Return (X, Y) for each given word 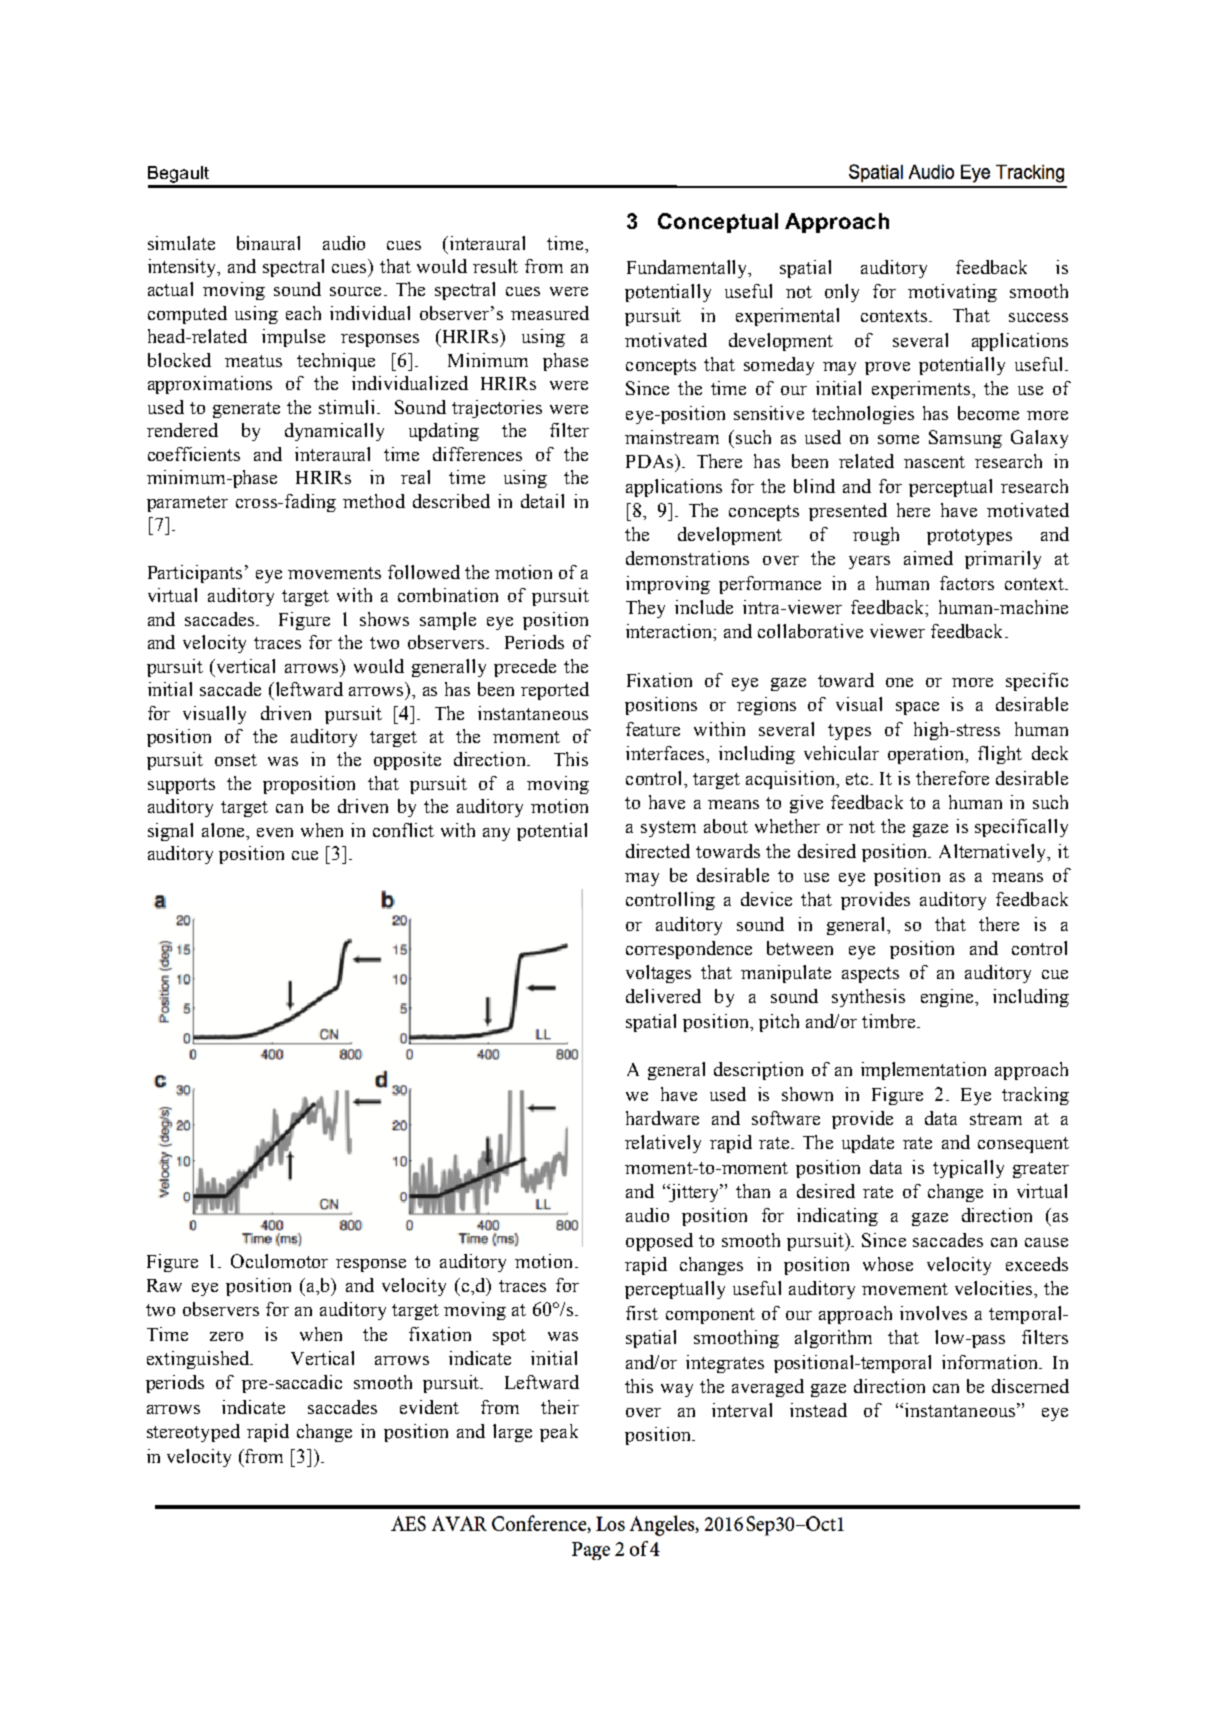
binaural (268, 243)
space (917, 708)
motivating (952, 293)
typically (968, 1169)
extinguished (199, 1360)
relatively (663, 1144)
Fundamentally (688, 269)
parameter (187, 504)
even (275, 832)
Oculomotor (279, 1261)
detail (542, 501)
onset (236, 760)
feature (653, 729)
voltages (658, 974)
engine (948, 998)
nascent (934, 462)
